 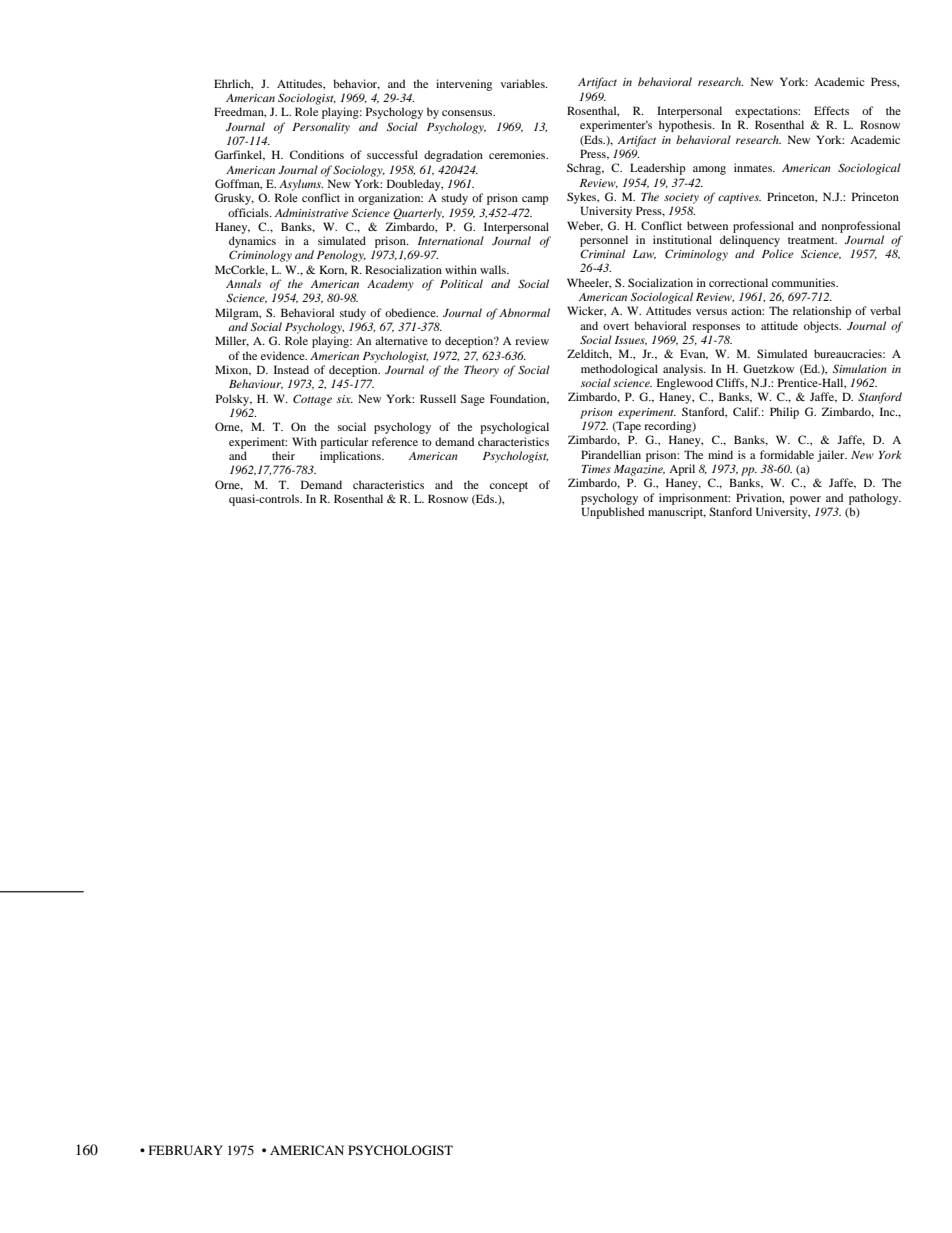 What do you see at coordinates (613, 513) in the image?
I see `Unpublished` at bounding box center [613, 513].
